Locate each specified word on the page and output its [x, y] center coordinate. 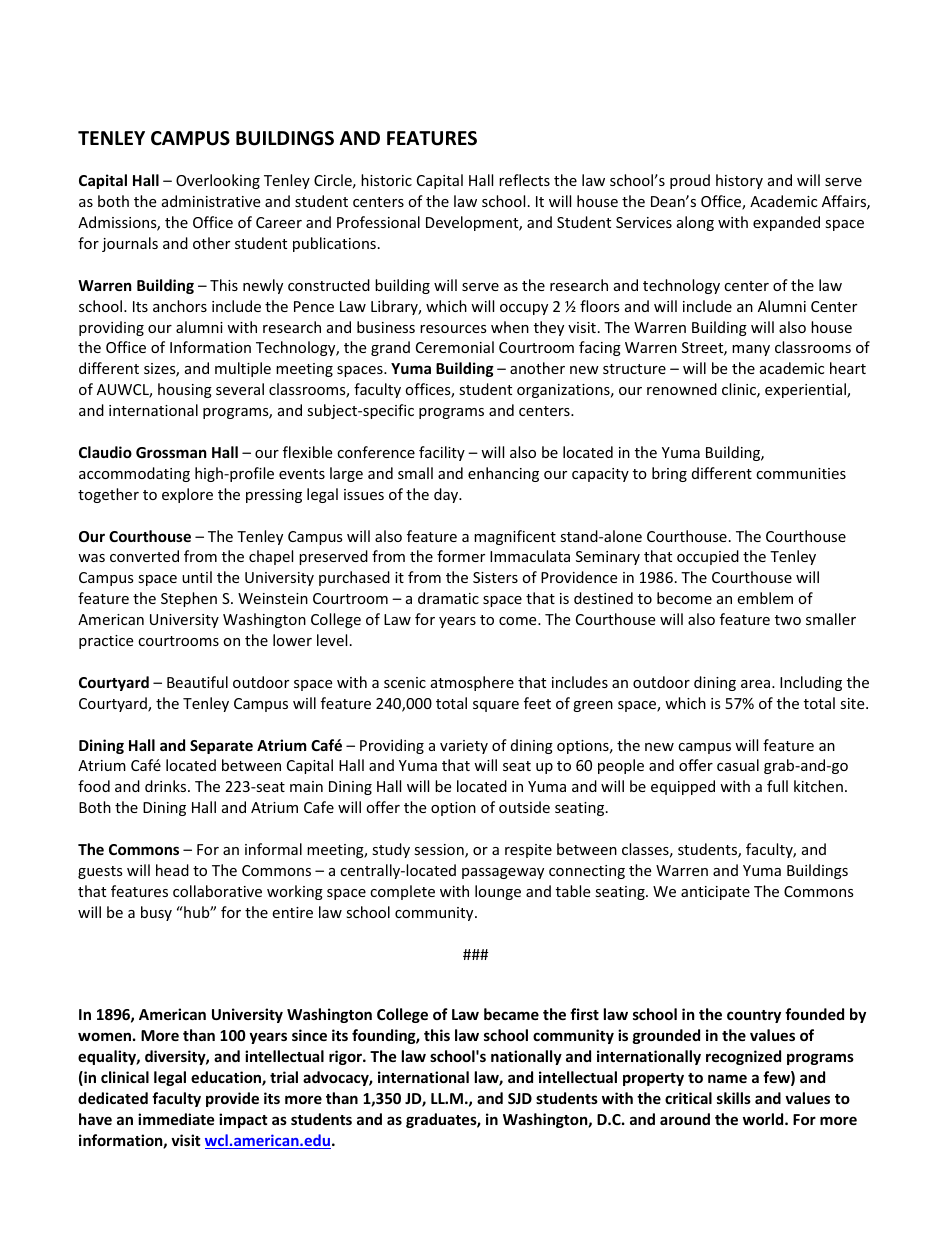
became [511, 1014]
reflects [524, 180]
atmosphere [472, 683]
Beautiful [197, 682]
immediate [176, 1119]
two [788, 620]
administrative [211, 201]
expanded [786, 223]
